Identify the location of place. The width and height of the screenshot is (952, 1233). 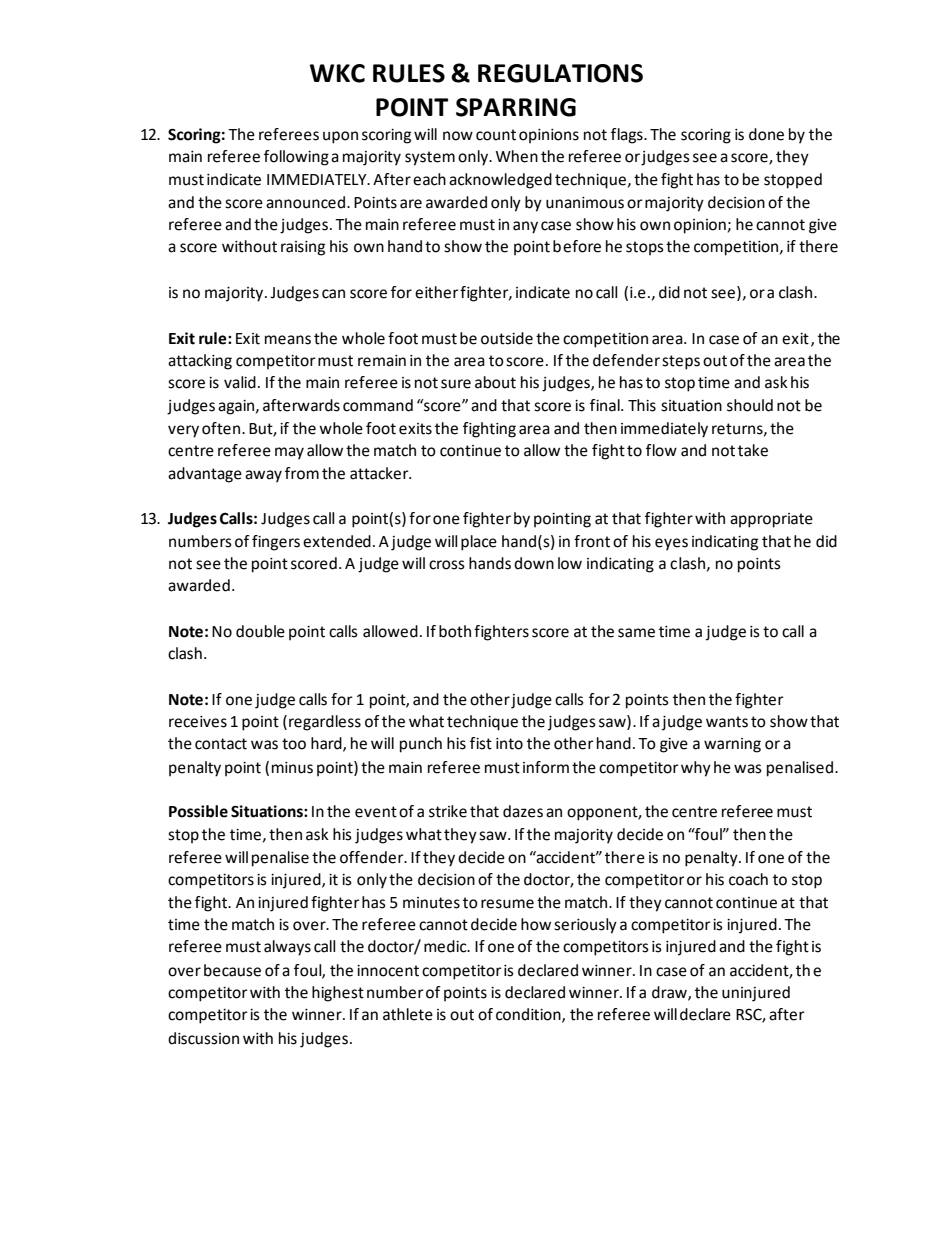
(479, 543).
